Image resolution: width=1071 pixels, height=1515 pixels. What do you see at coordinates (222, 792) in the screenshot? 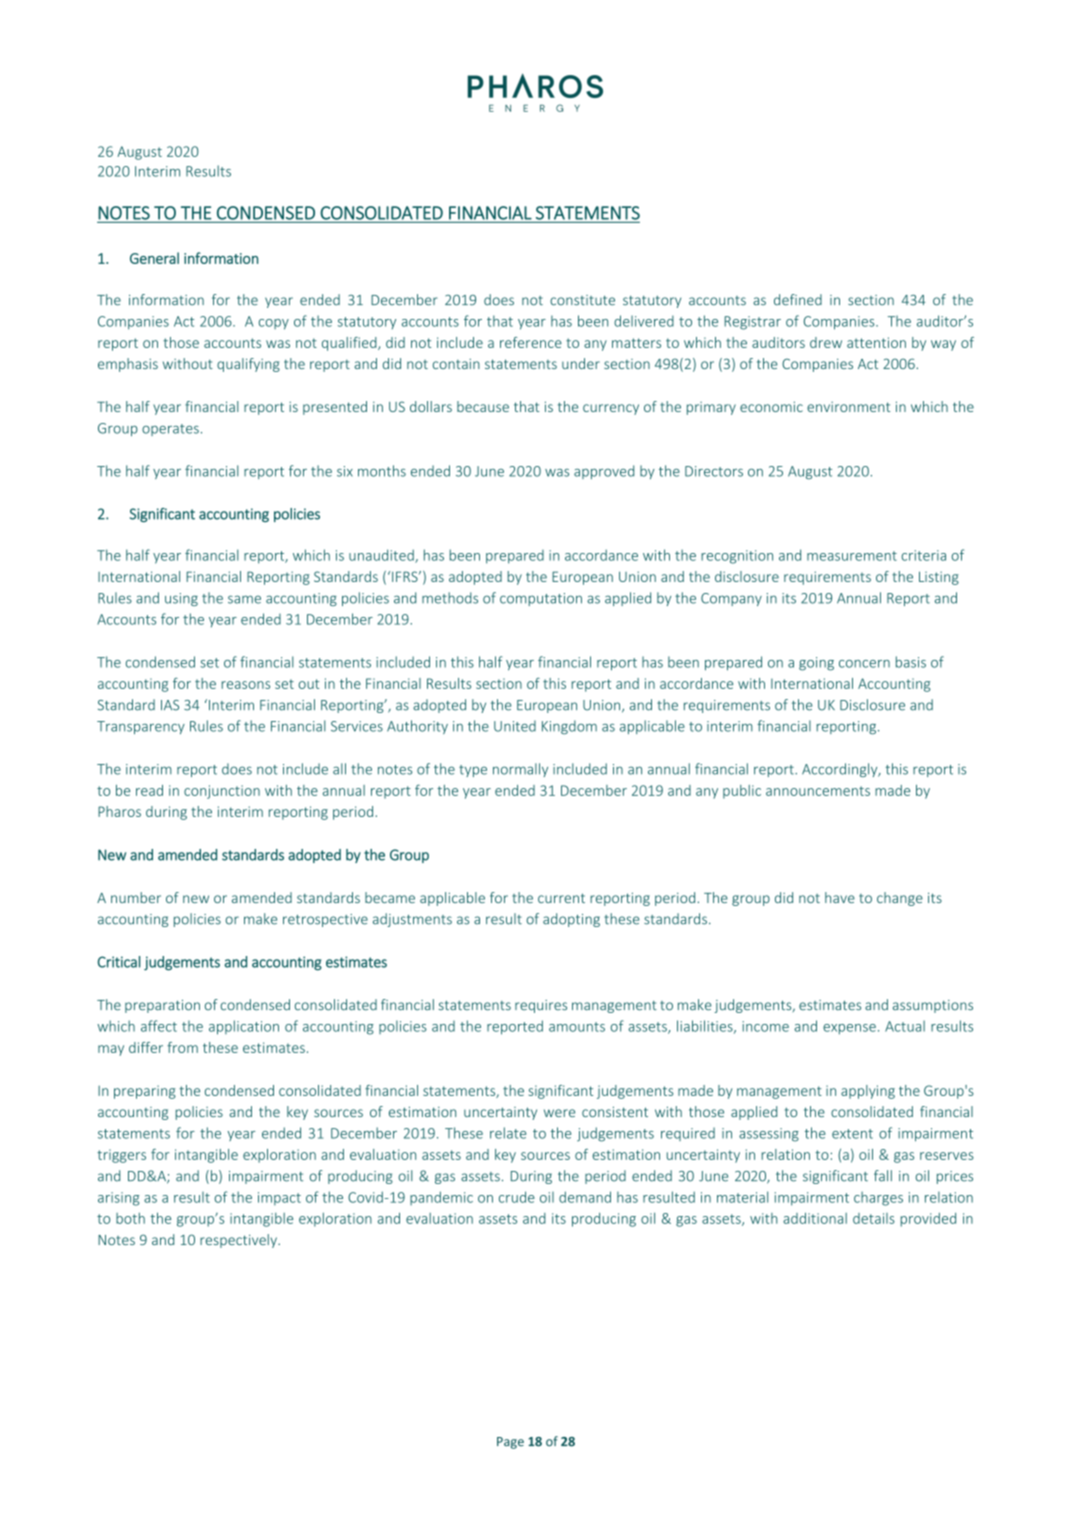
I see `conjunction` at bounding box center [222, 792].
